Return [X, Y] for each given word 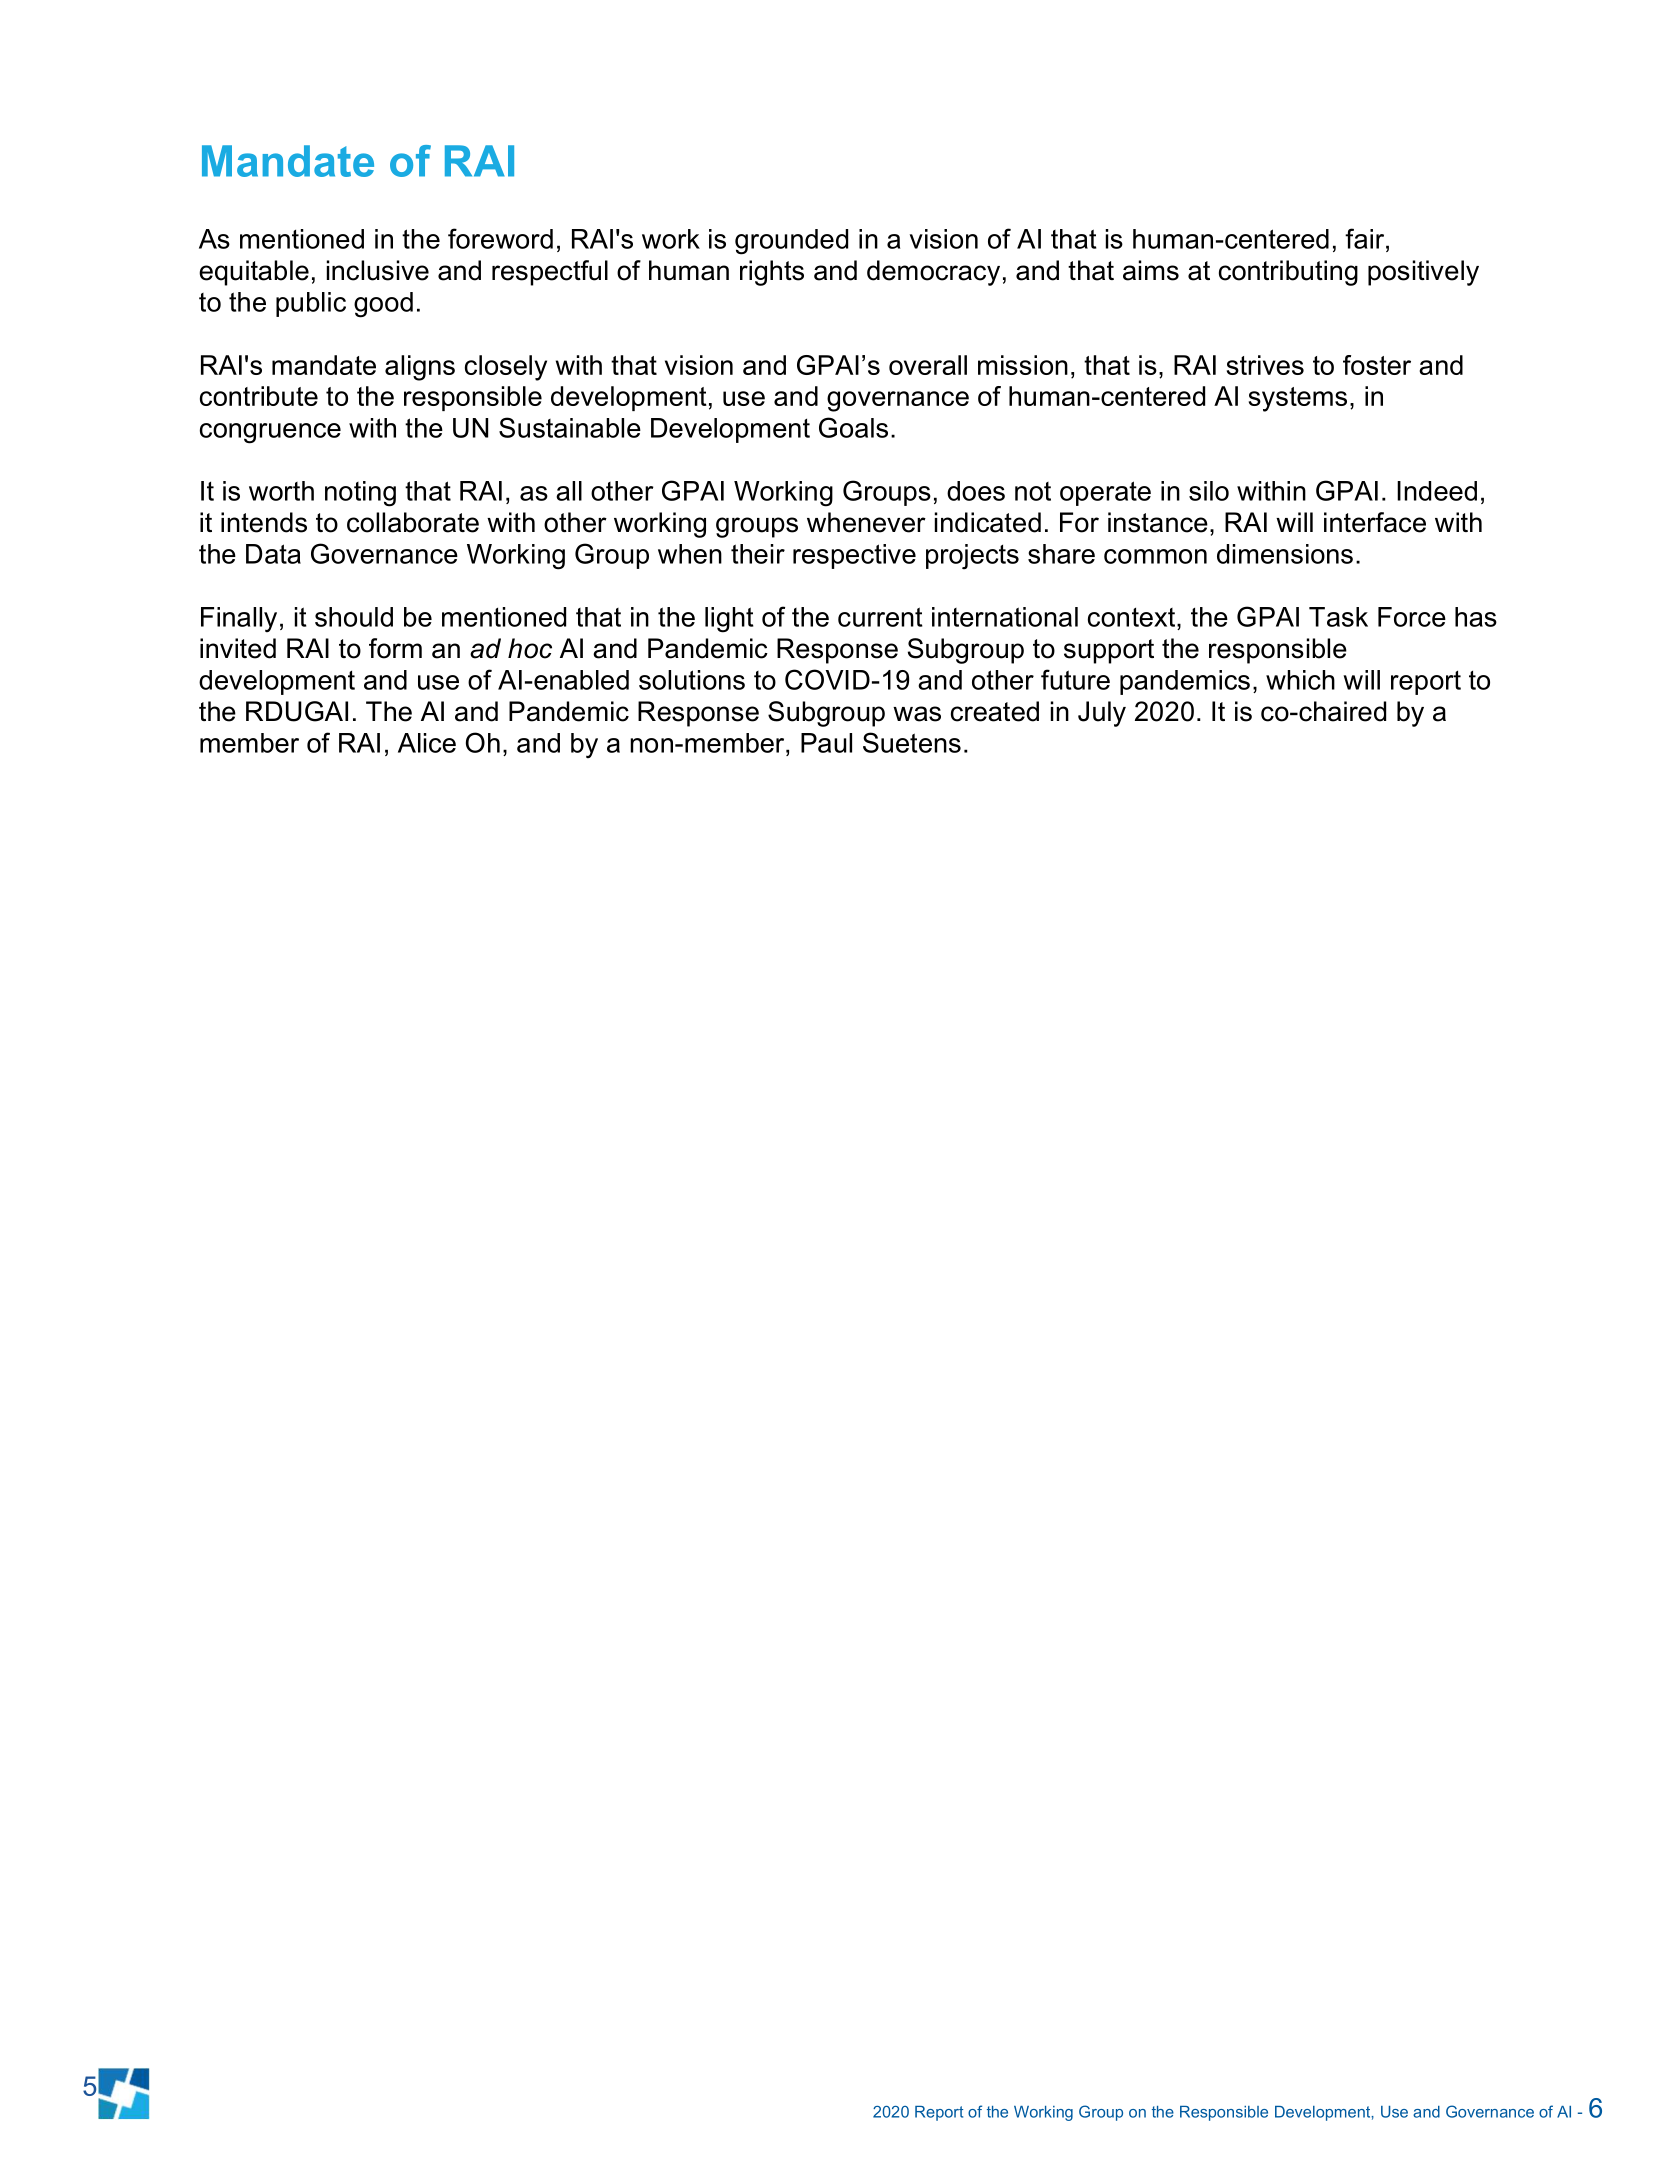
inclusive [378, 270]
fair [1366, 238]
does [976, 491]
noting [360, 494]
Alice [427, 743]
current [880, 617]
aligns [420, 368]
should [354, 617]
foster [1377, 365]
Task [1338, 617]
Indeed [1437, 491]
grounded [791, 242]
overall [928, 365]
